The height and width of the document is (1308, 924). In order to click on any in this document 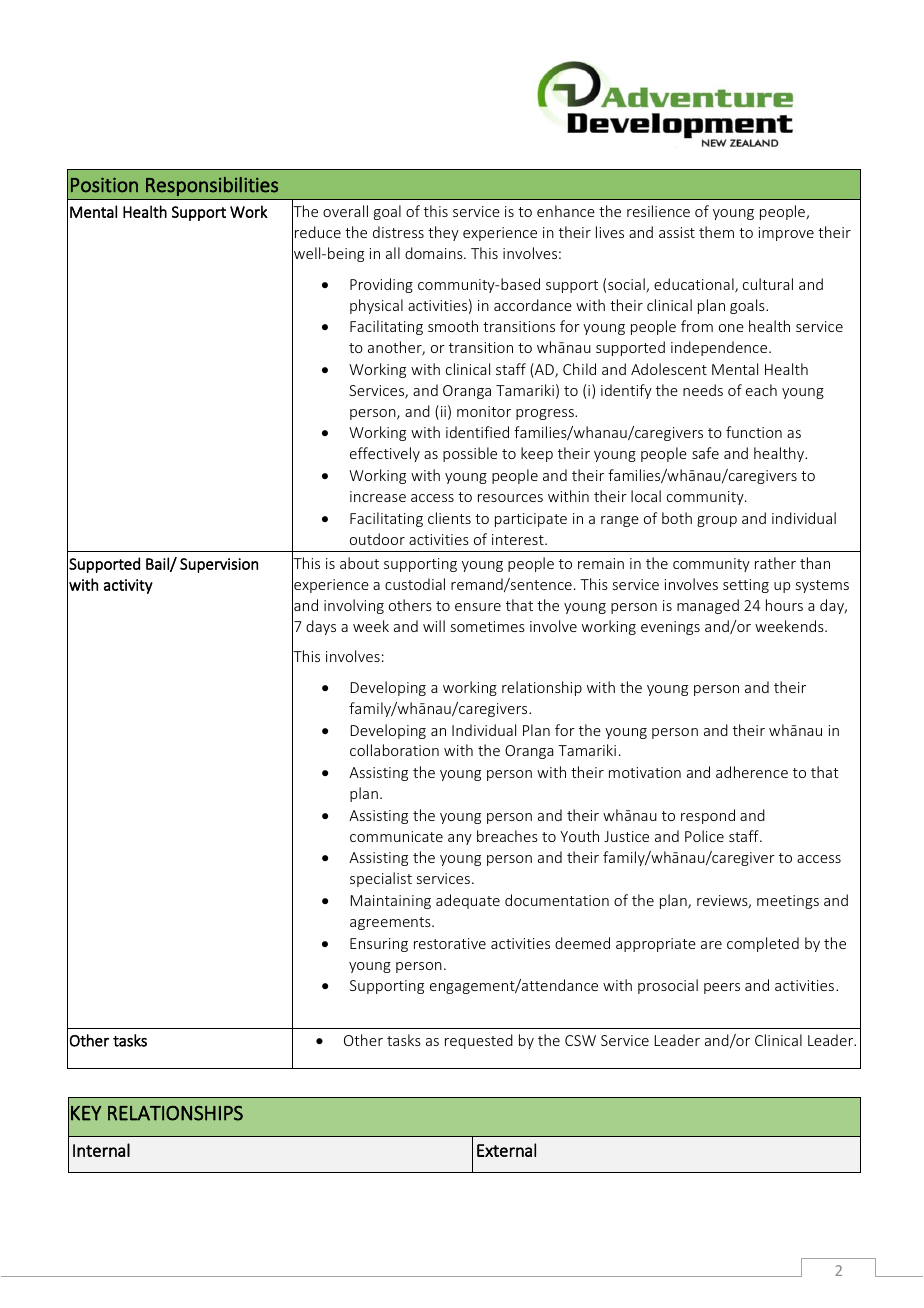, I will do `click(460, 839)`.
